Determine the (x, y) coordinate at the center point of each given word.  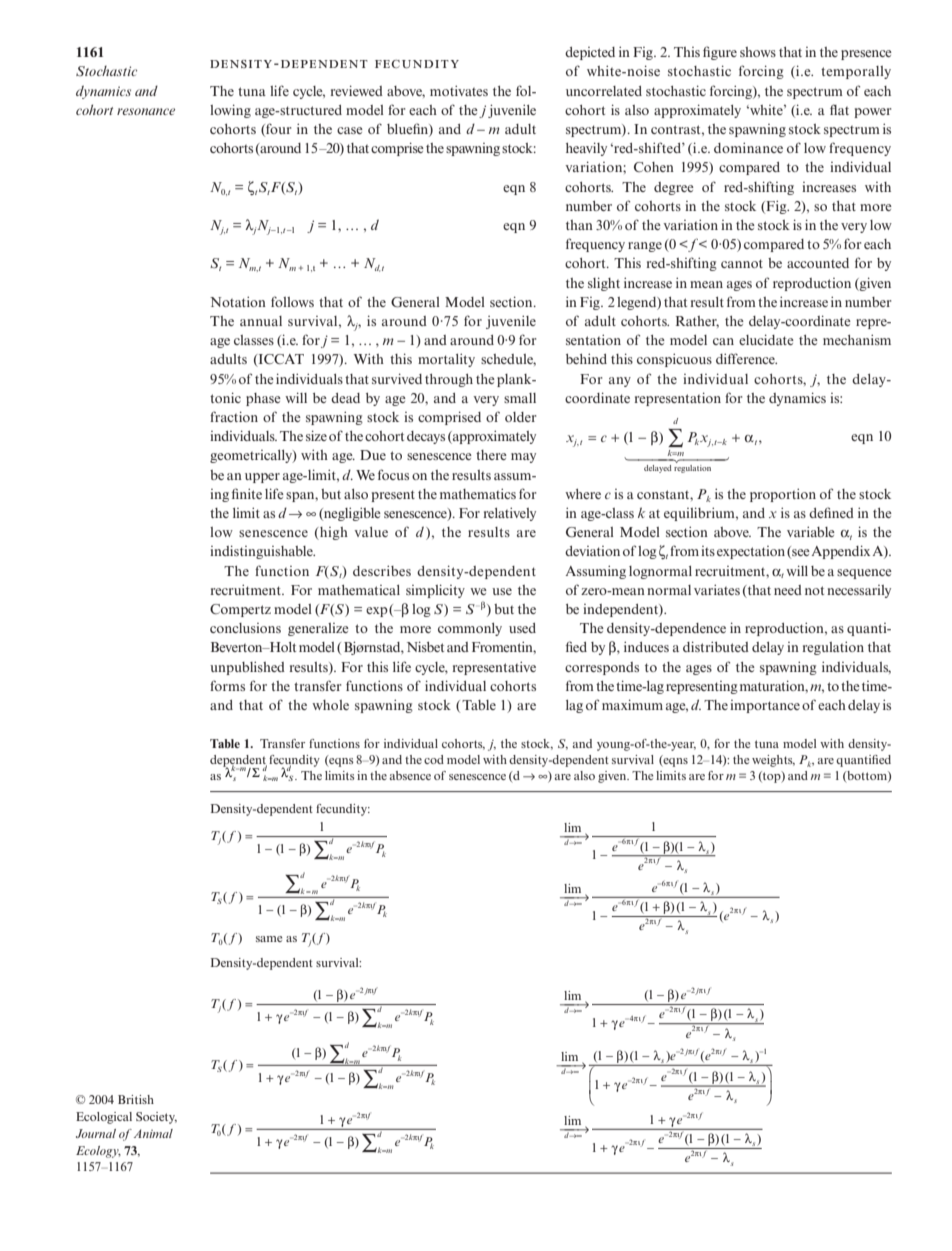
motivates (459, 90)
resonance (146, 111)
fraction (234, 416)
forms (227, 685)
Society (156, 1118)
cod (434, 759)
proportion (783, 495)
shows (758, 52)
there (491, 455)
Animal (153, 1133)
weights (773, 761)
